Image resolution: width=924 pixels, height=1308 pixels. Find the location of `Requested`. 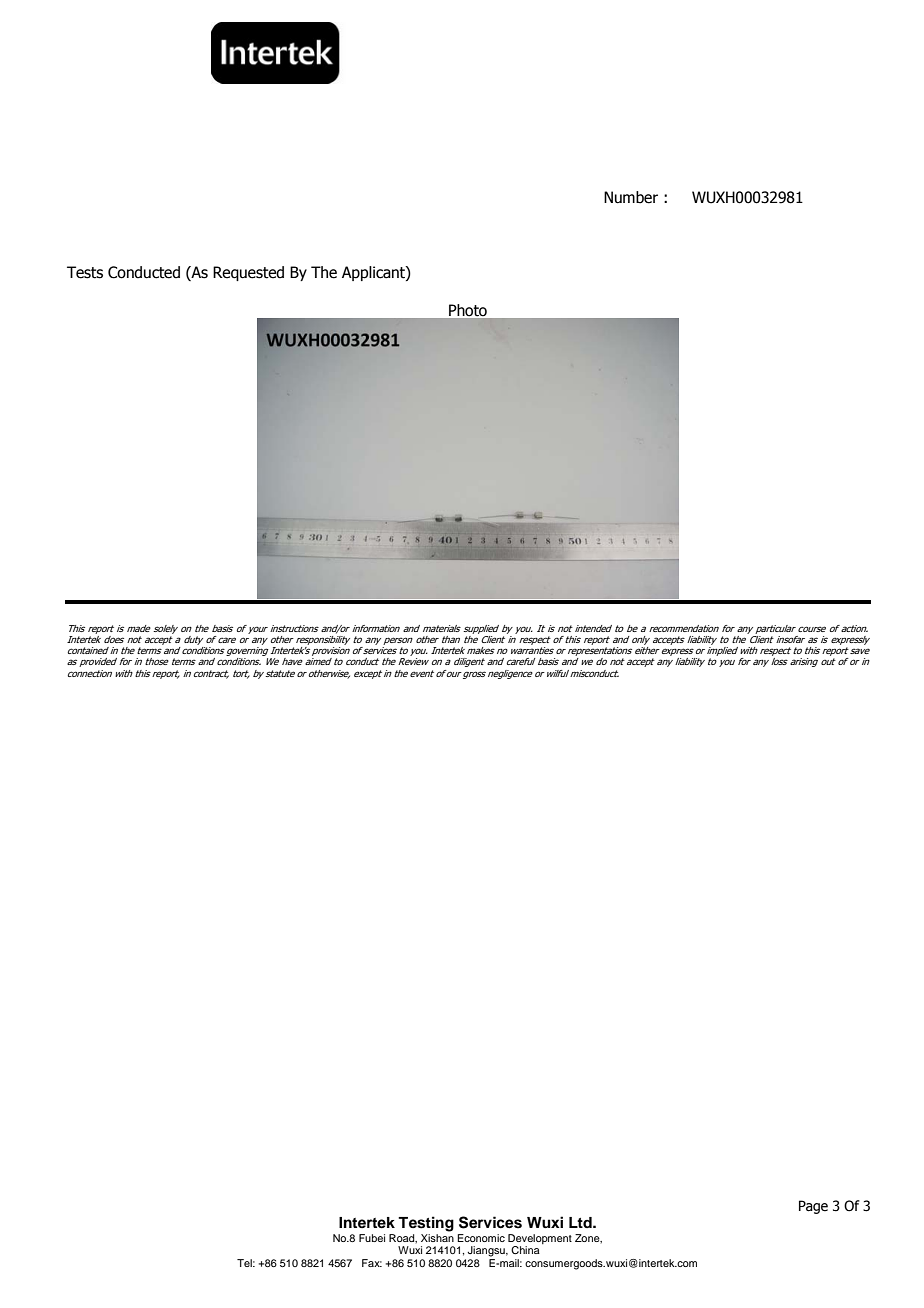

Requested is located at coordinates (248, 273).
